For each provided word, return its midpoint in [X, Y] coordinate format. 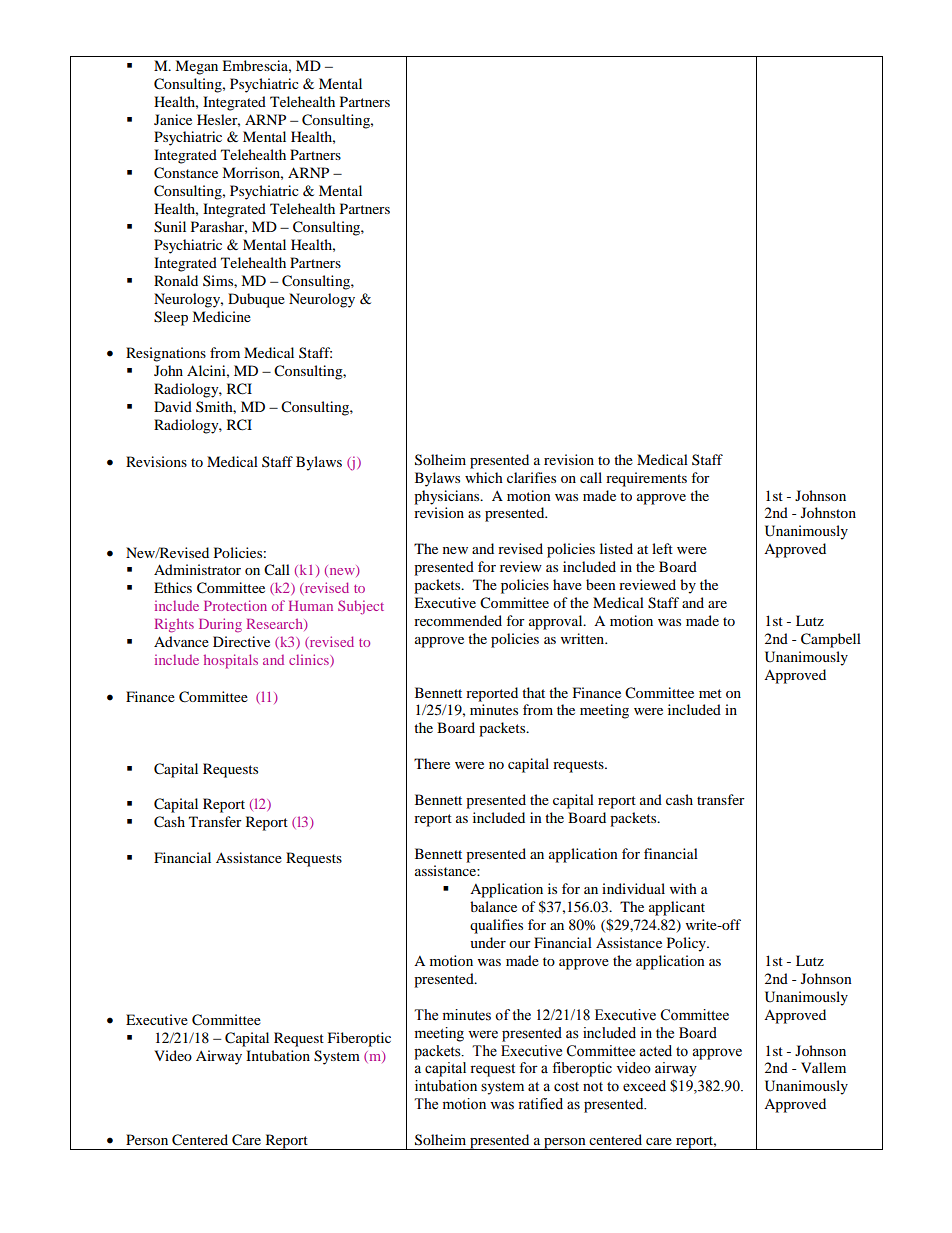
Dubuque [256, 300]
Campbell [831, 640]
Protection [235, 605]
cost [566, 1087]
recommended [458, 620]
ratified [540, 1104]
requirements [646, 479]
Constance [186, 173]
